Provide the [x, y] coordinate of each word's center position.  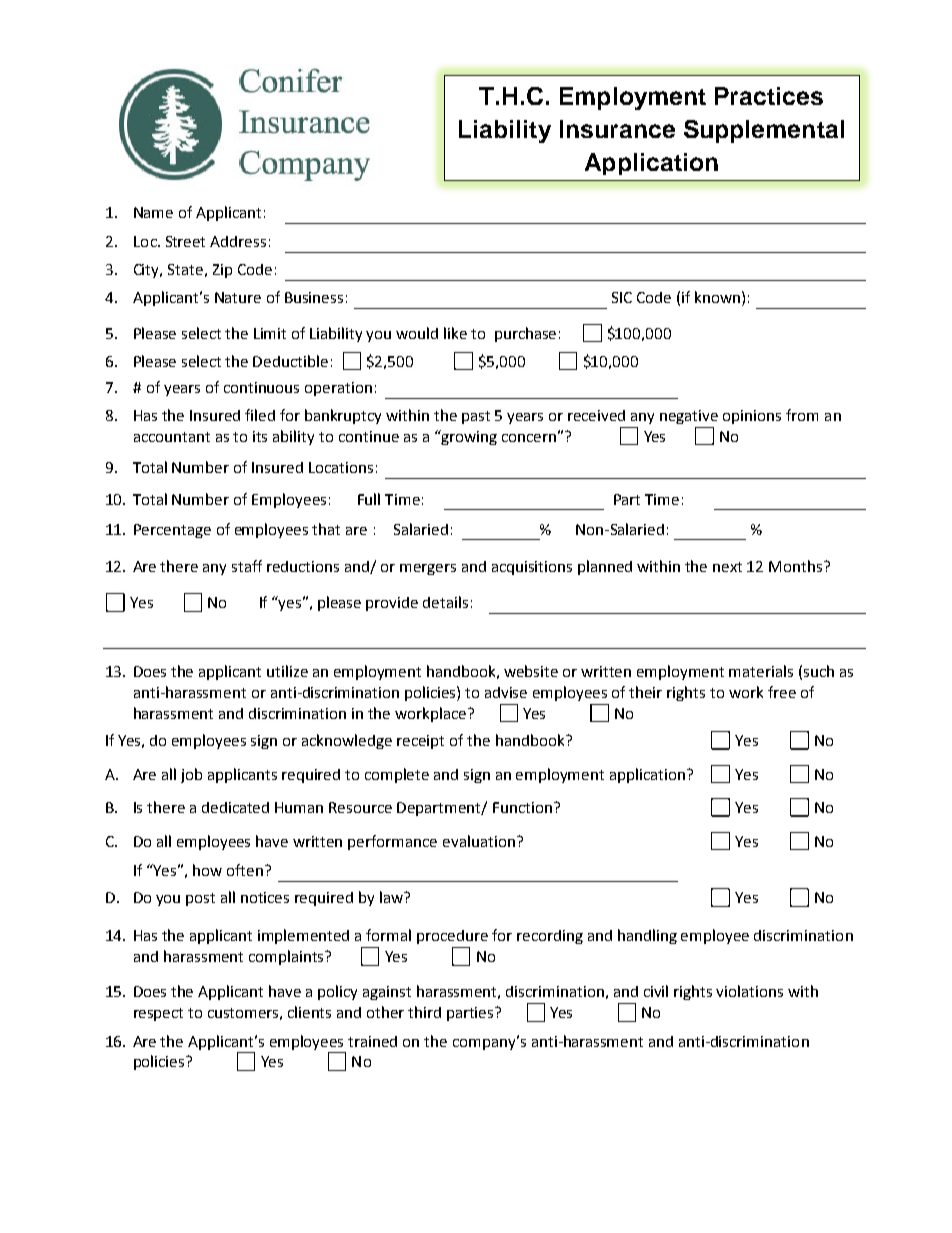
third [424, 1012]
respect [158, 1014]
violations [749, 991]
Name [153, 212]
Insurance [617, 129]
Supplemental [764, 131]
